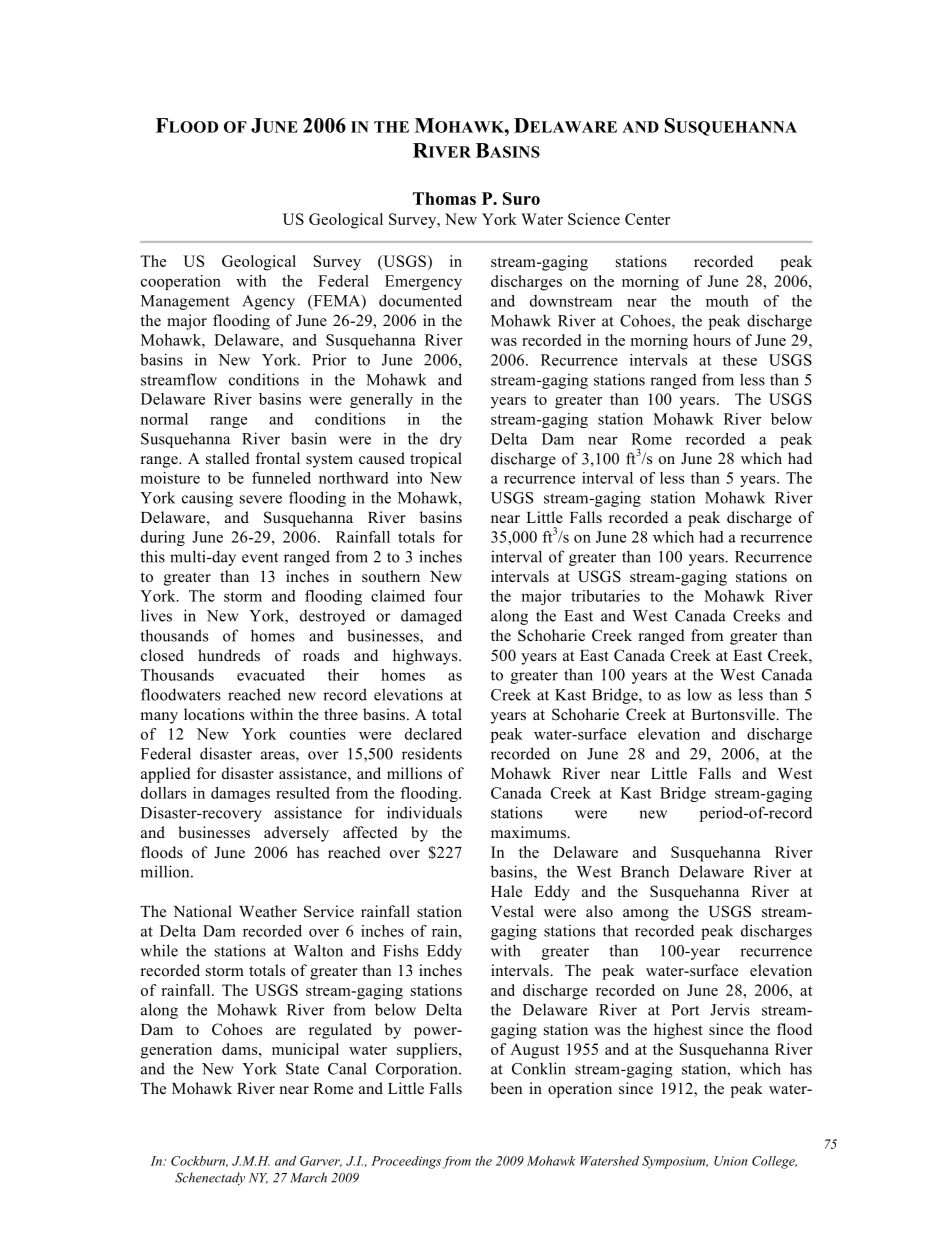 Image resolution: width=952 pixels, height=1233 pixels. Describe the element at coordinates (448, 596) in the image. I see `four` at that location.
